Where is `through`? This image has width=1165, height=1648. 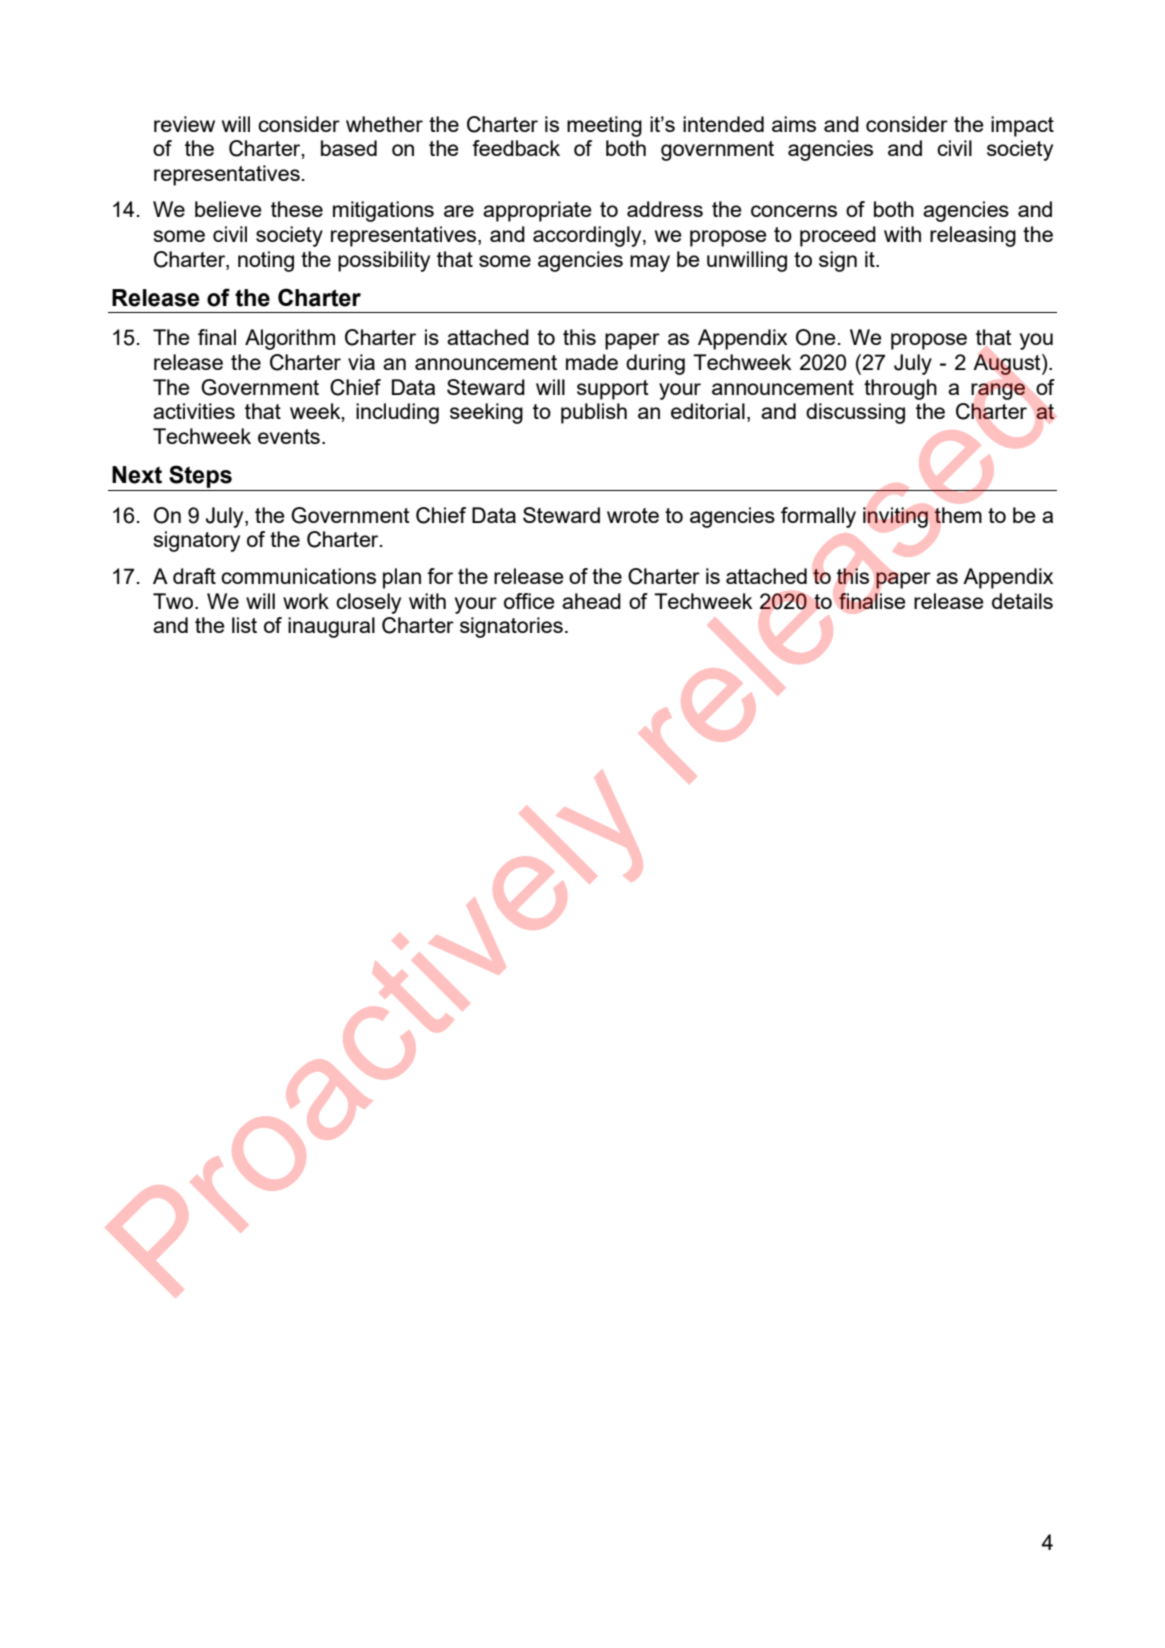 through is located at coordinates (900, 389).
